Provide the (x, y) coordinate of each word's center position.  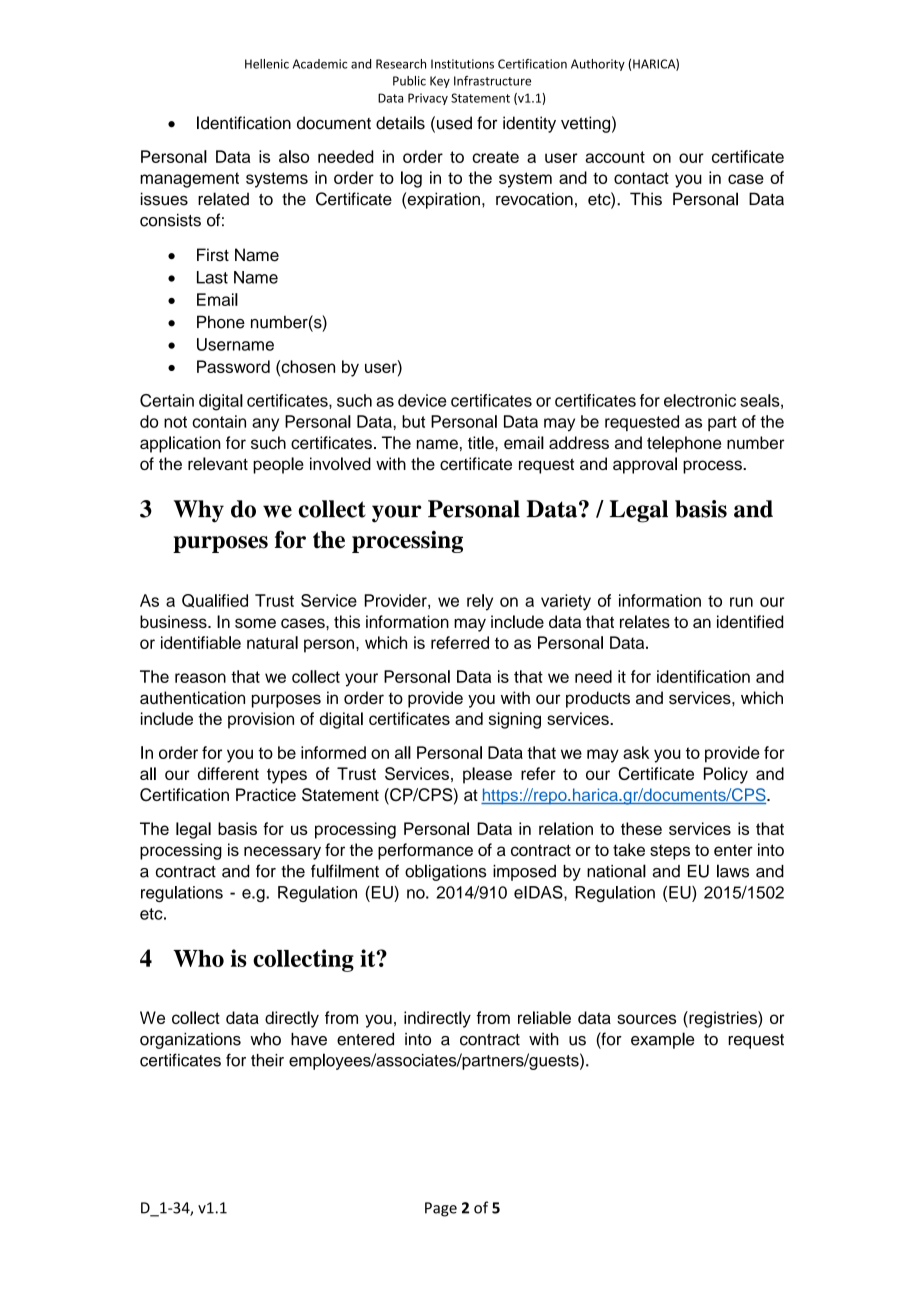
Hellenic (267, 64)
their (267, 1060)
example (663, 1040)
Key (440, 82)
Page (441, 1209)
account (615, 157)
